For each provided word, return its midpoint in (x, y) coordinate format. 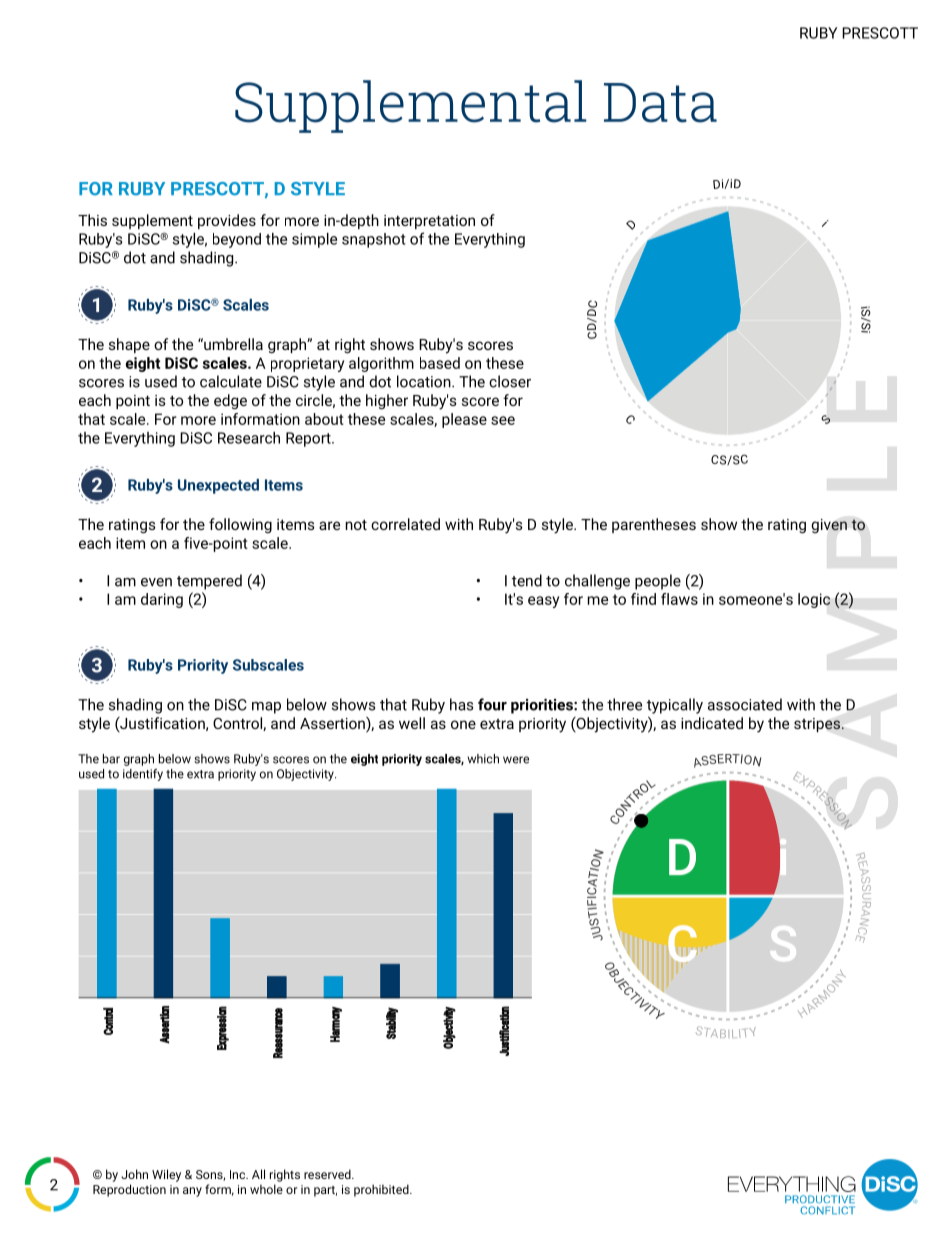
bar (111, 759)
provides (227, 221)
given (829, 526)
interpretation (429, 222)
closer (510, 381)
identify (143, 775)
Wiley (166, 1175)
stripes (817, 725)
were (516, 760)
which (483, 759)
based (440, 363)
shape (129, 345)
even (156, 582)
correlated (405, 524)
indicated (712, 723)
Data (660, 103)
